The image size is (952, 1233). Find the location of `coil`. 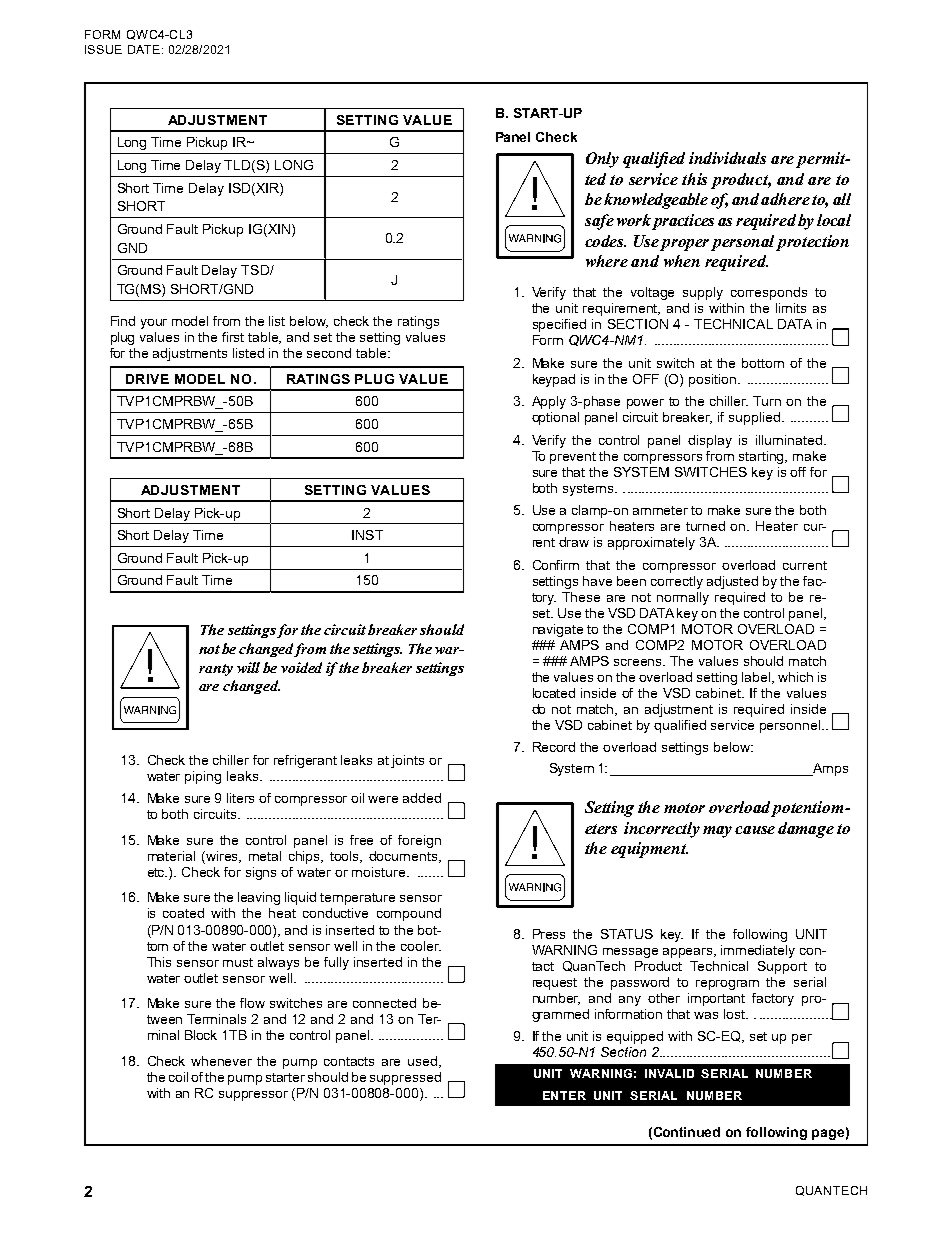

coil is located at coordinates (178, 1077).
